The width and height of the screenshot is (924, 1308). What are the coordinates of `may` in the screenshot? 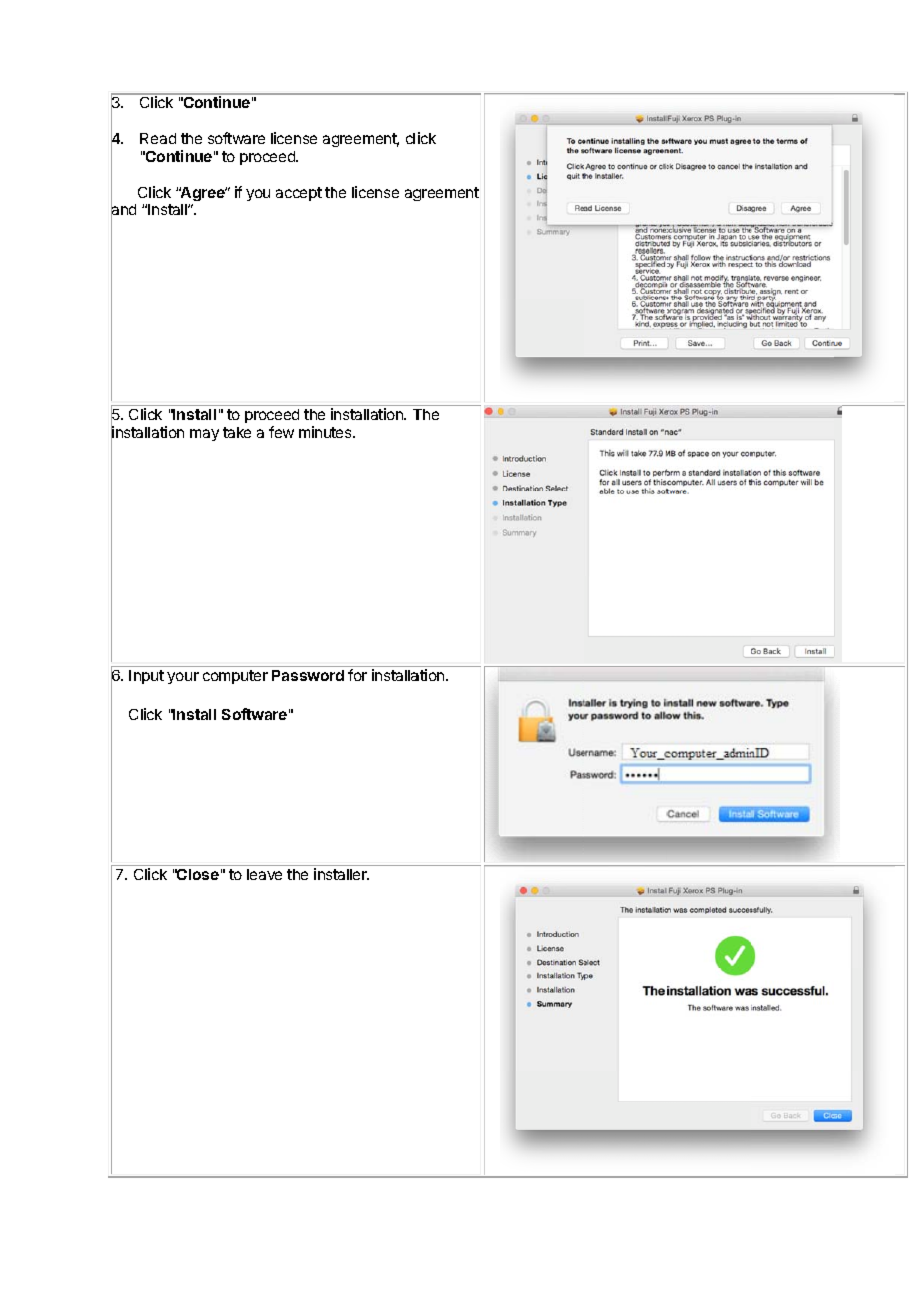 It's located at (204, 435).
